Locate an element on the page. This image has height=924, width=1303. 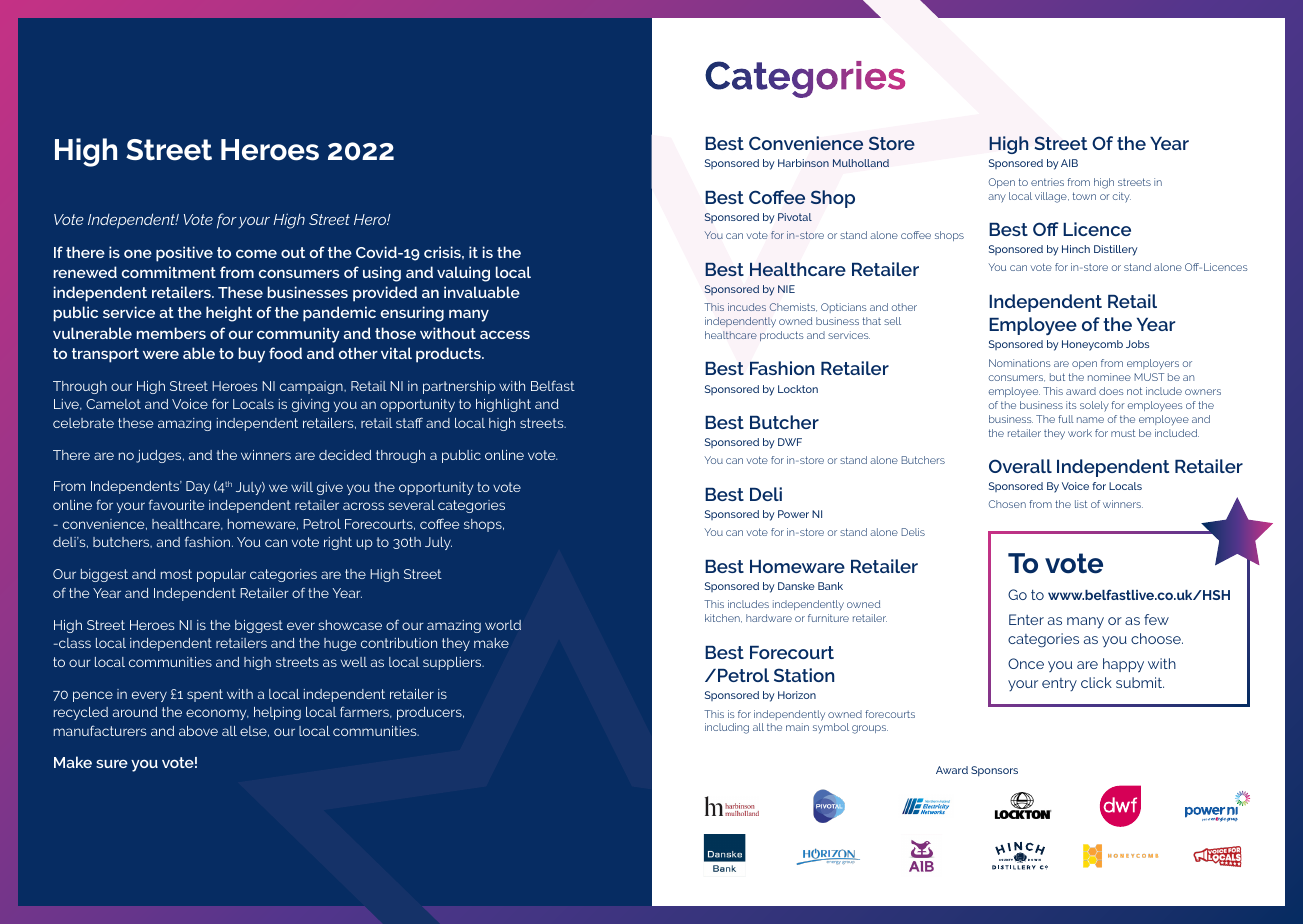
Sponsors is located at coordinates (994, 771).
